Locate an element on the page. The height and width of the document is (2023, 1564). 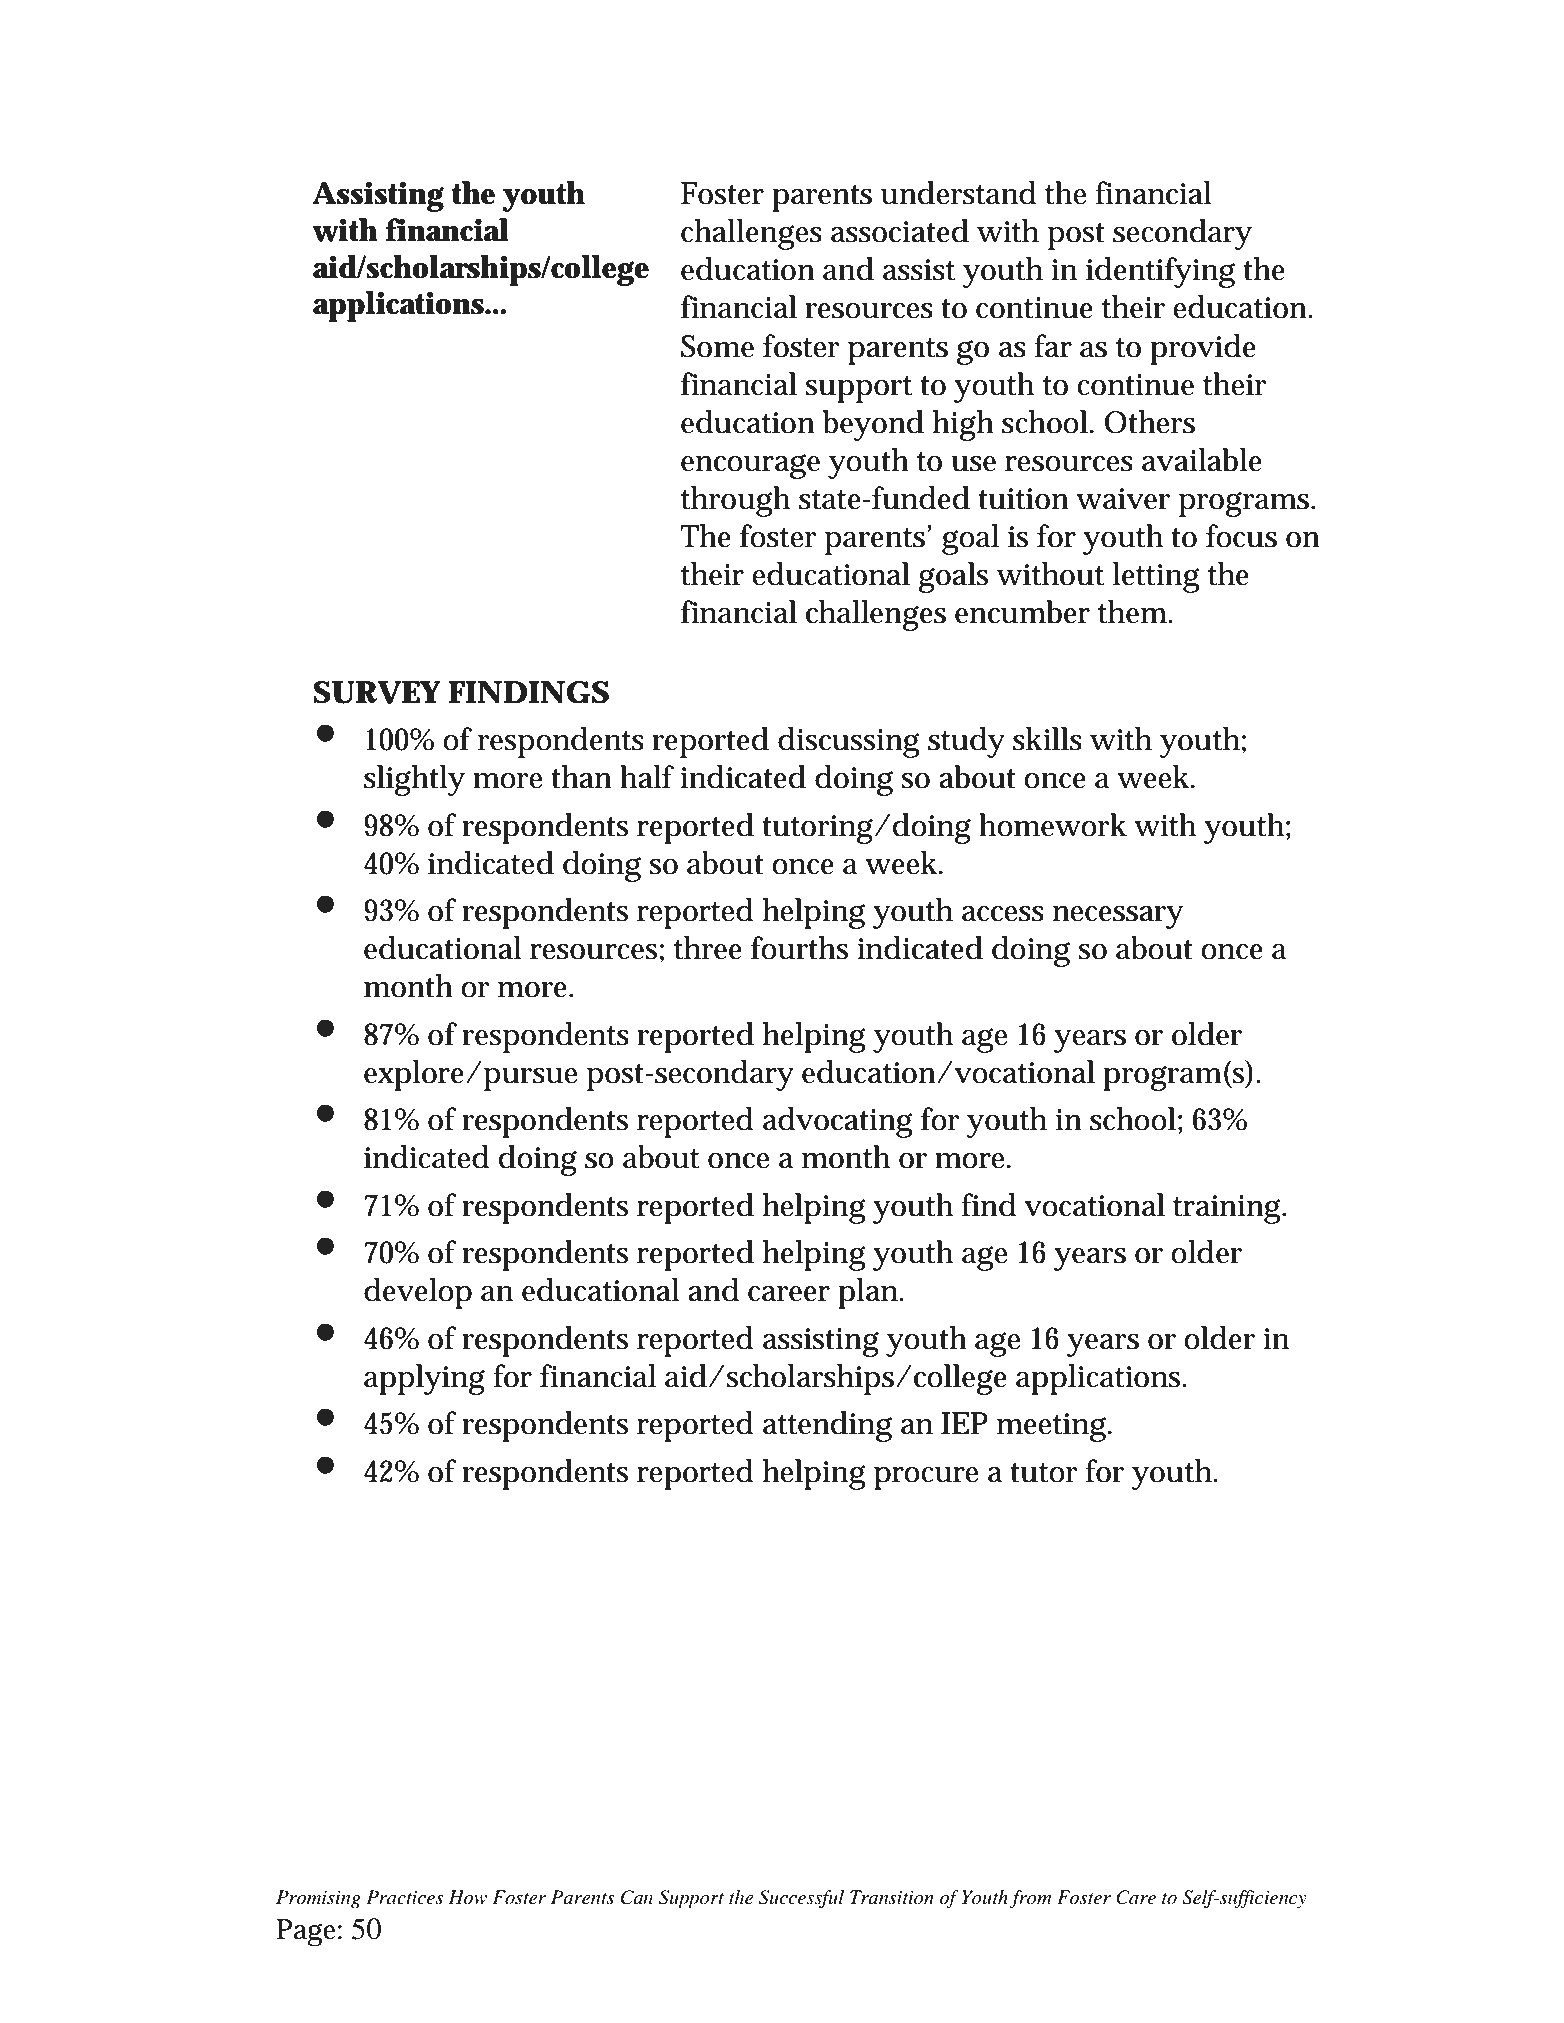
Successful is located at coordinates (801, 1899).
